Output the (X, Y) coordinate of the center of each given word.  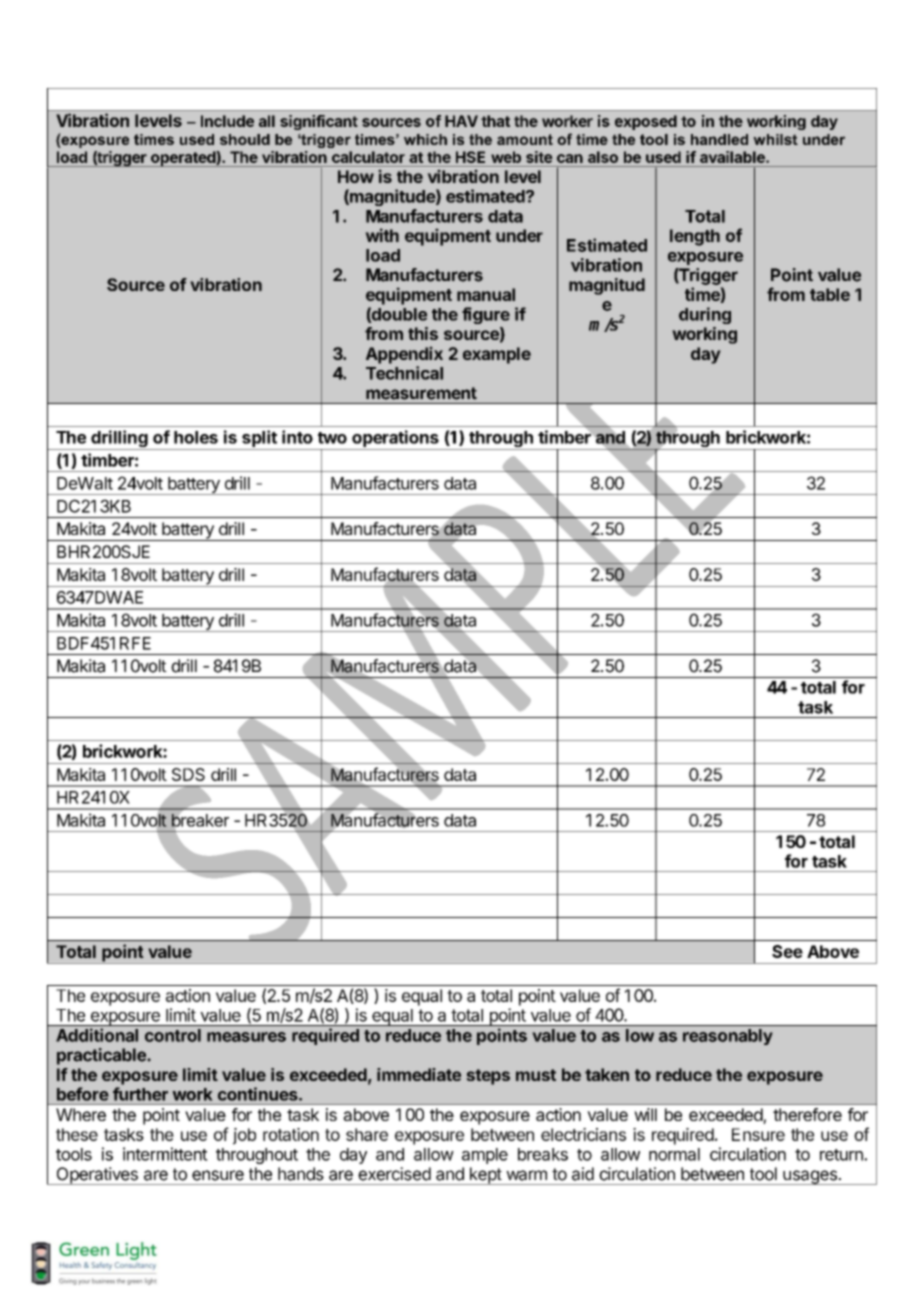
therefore (807, 1114)
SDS (188, 774)
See (787, 951)
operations (395, 440)
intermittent (165, 1154)
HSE (470, 157)
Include (227, 121)
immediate (419, 1074)
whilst (775, 139)
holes (196, 437)
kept (485, 1176)
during (705, 315)
